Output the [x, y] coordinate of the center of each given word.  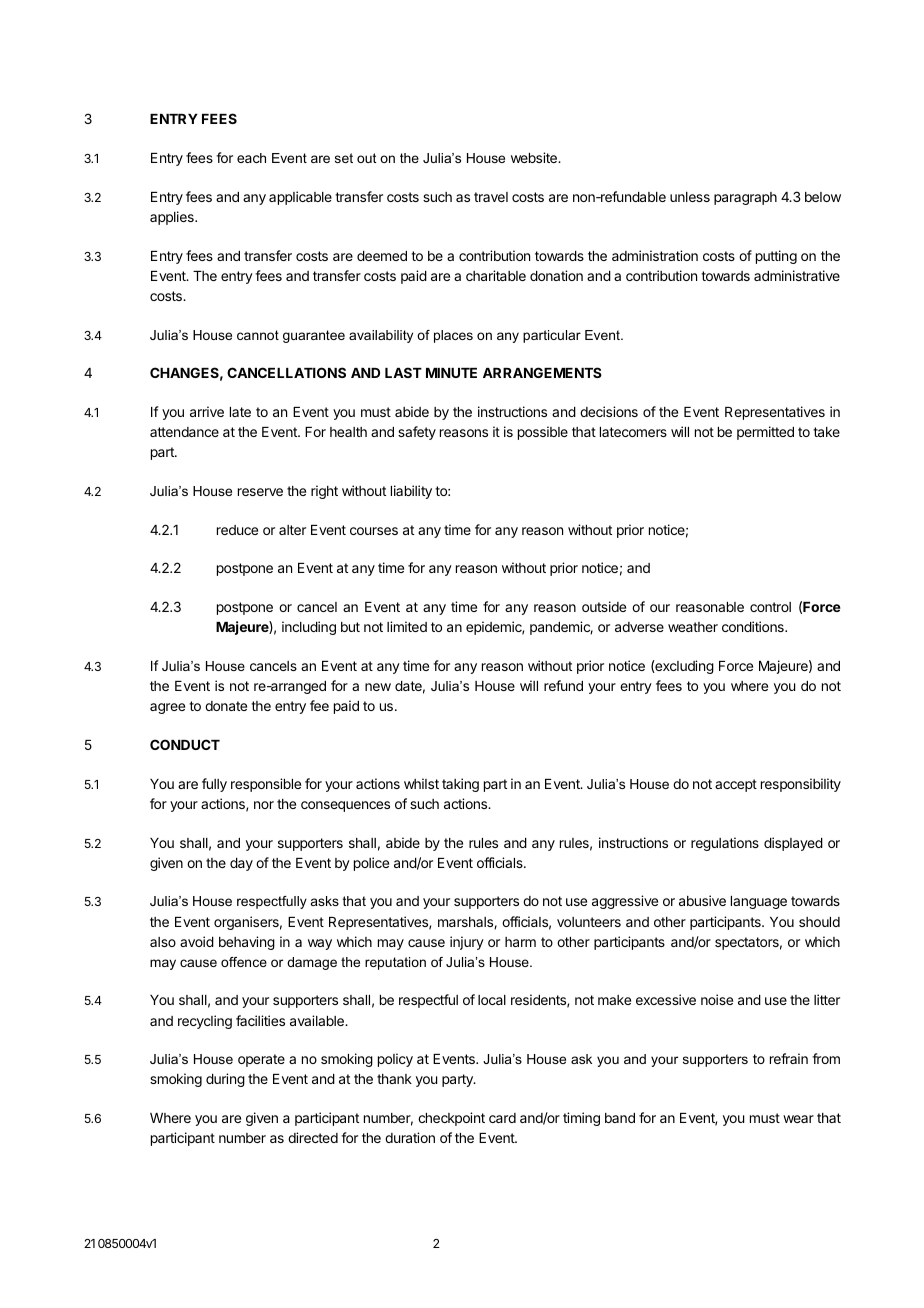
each [251, 158]
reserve [260, 492]
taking [460, 785]
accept [736, 785]
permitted [765, 433]
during [225, 1080]
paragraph [745, 198]
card [502, 1118]
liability [411, 492]
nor [264, 805]
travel [491, 197]
